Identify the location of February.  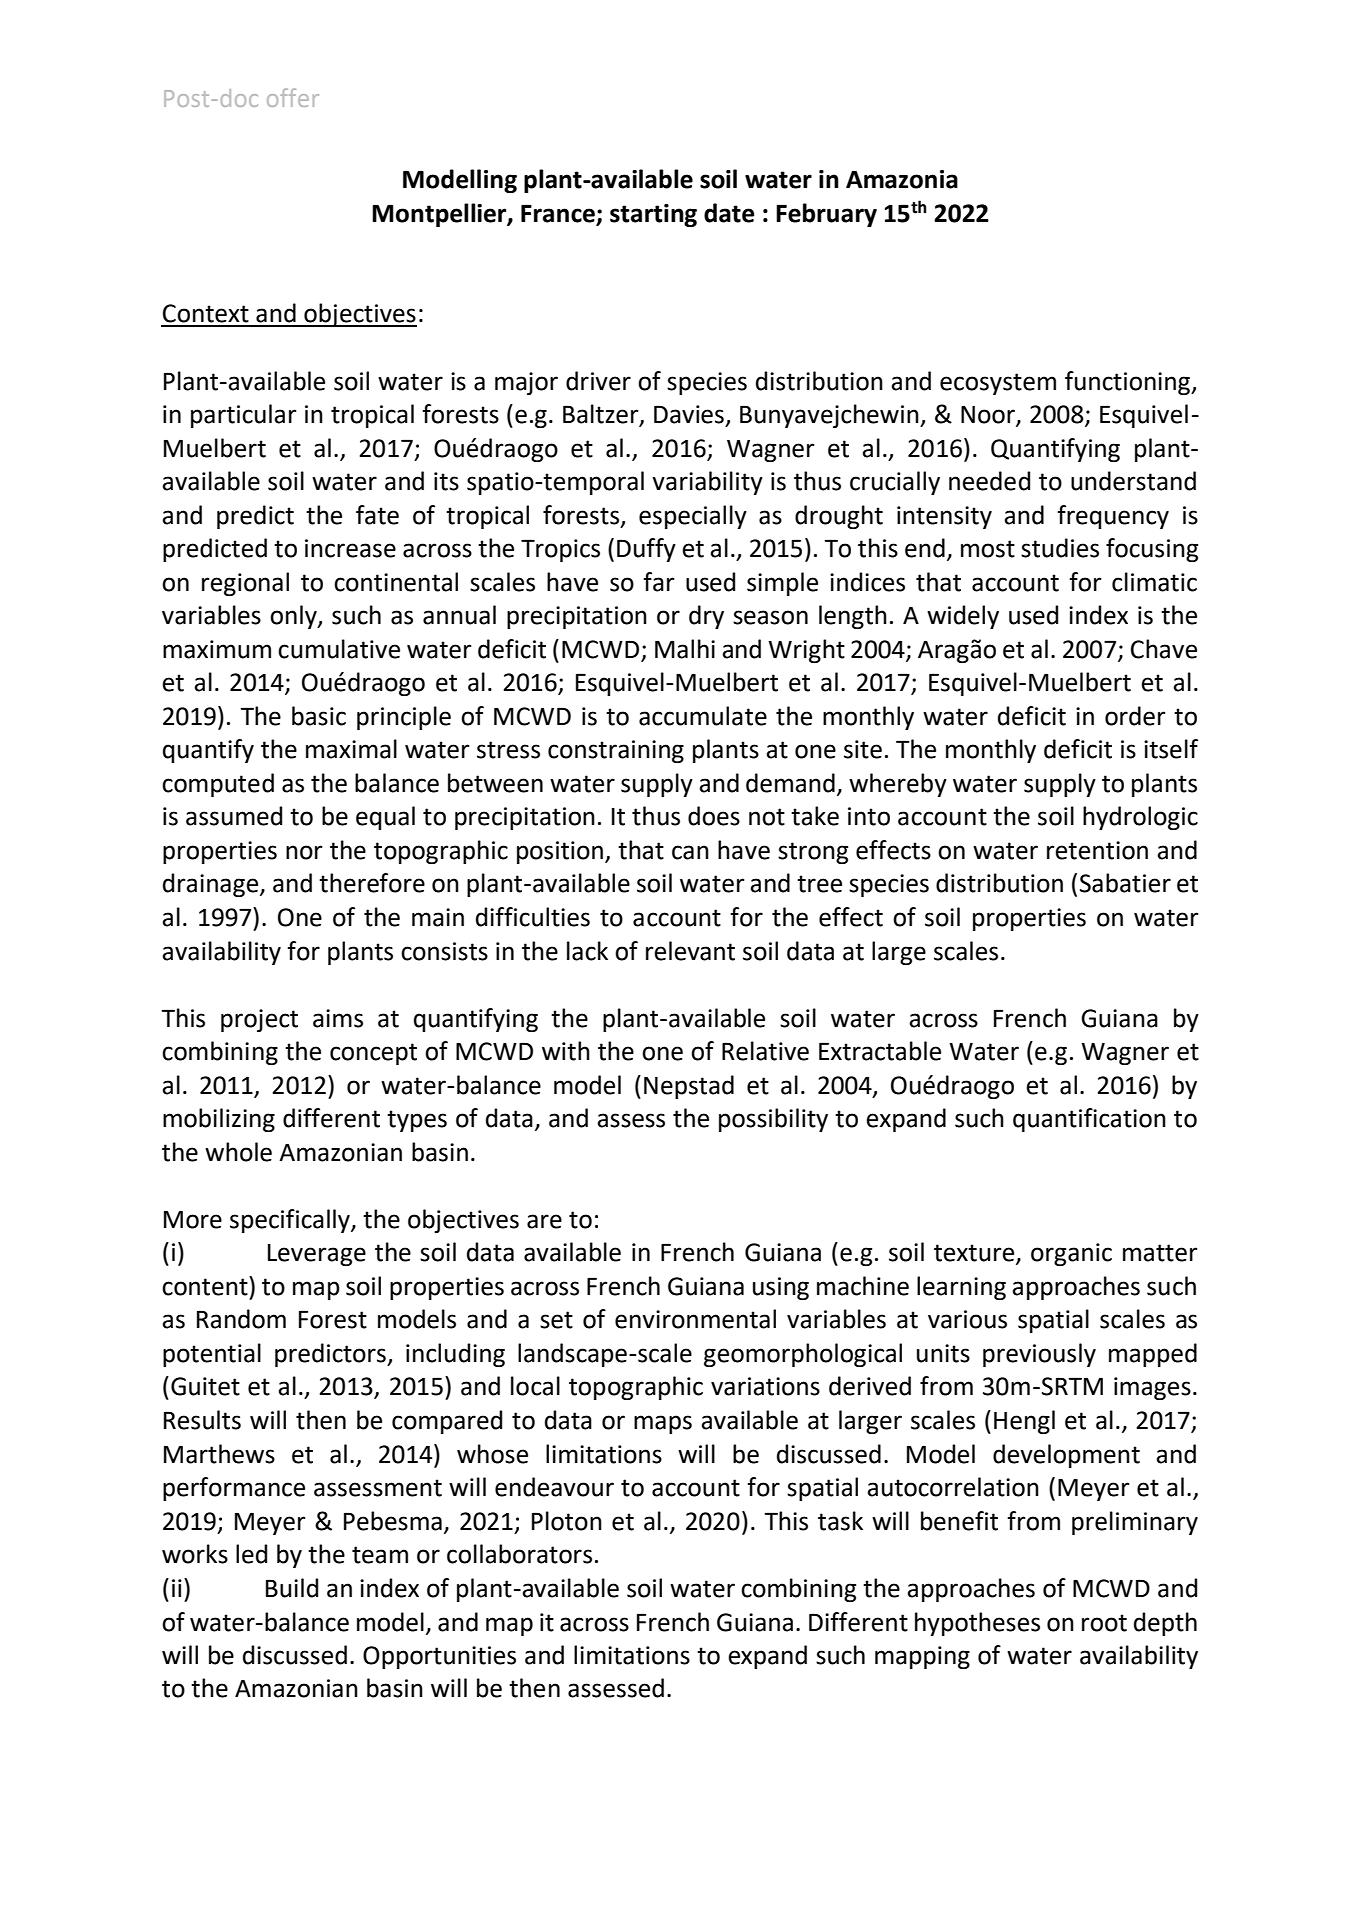
(826, 215).
